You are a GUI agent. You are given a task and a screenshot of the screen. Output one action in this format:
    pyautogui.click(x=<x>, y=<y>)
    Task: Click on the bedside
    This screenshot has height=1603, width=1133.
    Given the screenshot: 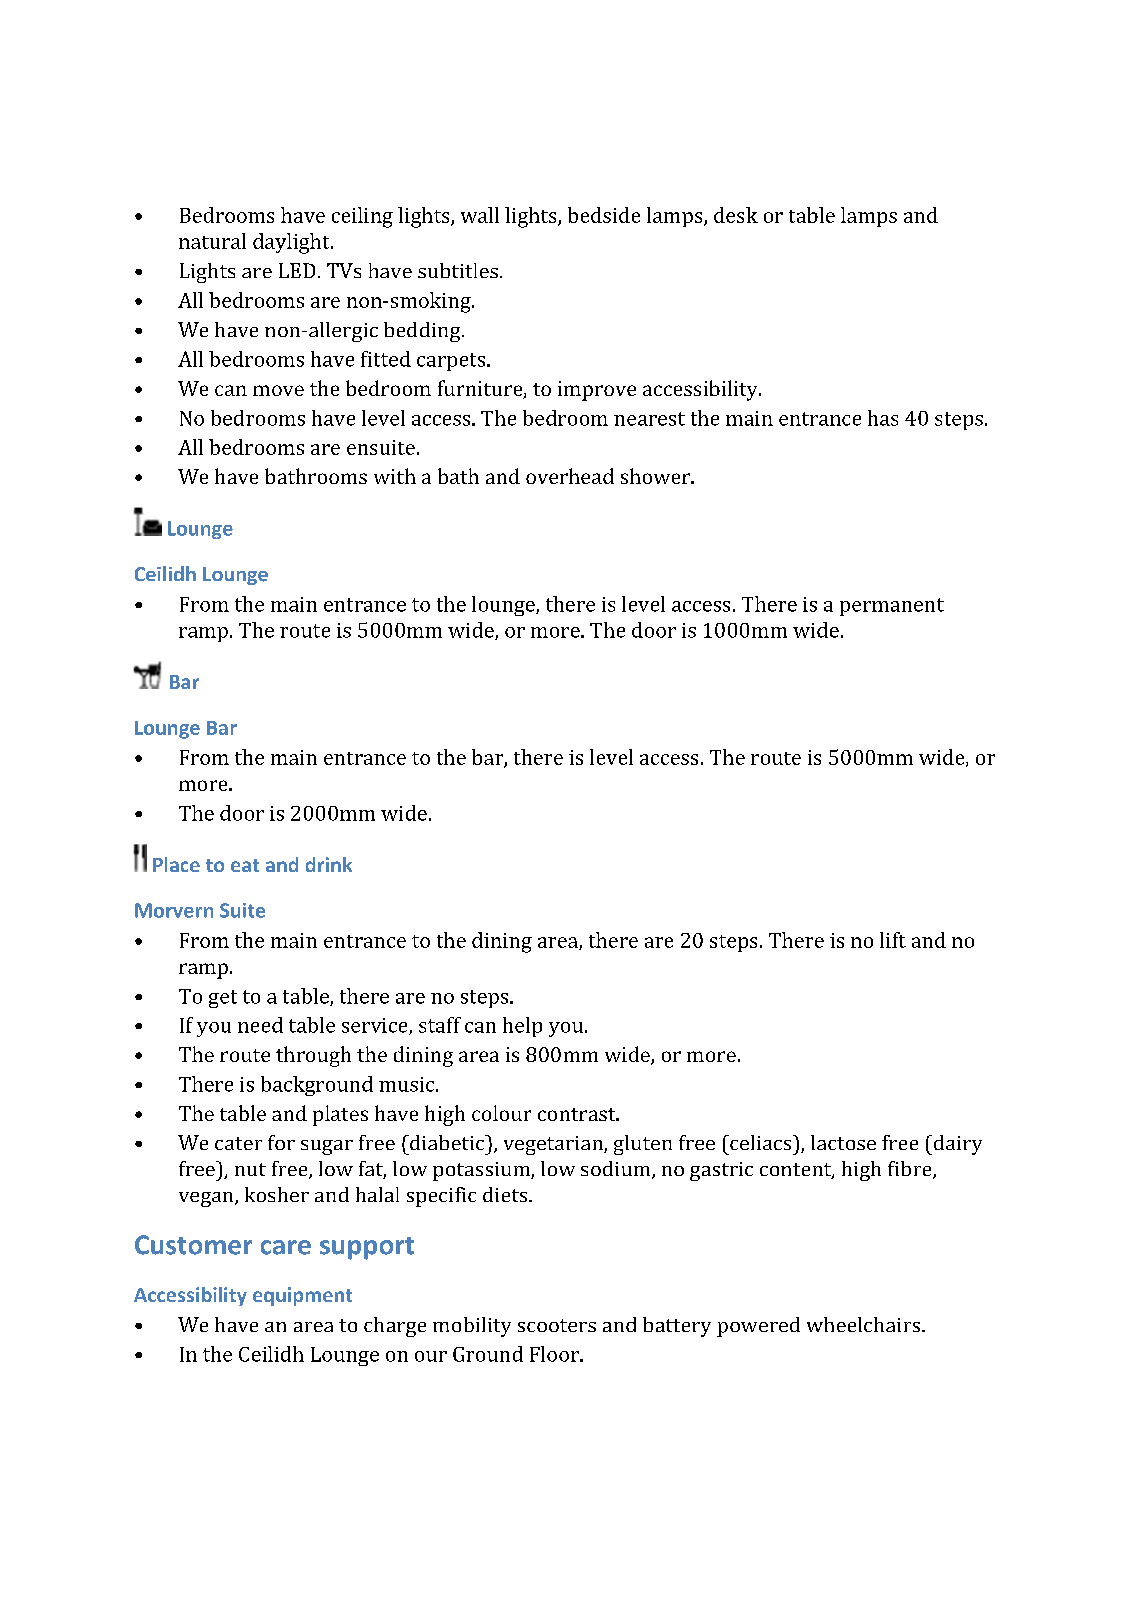 What is the action you would take?
    pyautogui.click(x=604, y=215)
